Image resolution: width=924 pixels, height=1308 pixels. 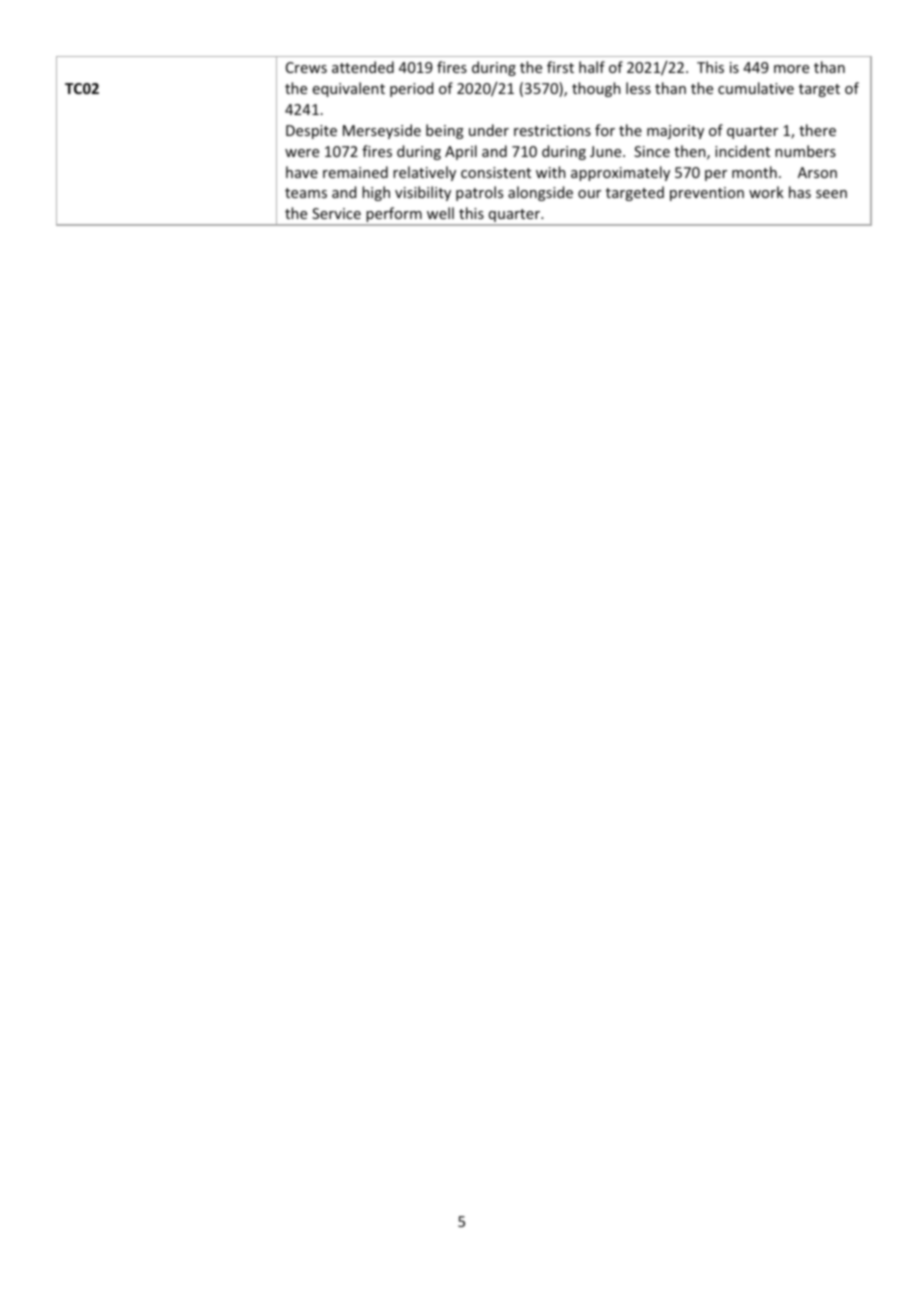 What do you see at coordinates (363, 67) in the document?
I see `attended` at bounding box center [363, 67].
